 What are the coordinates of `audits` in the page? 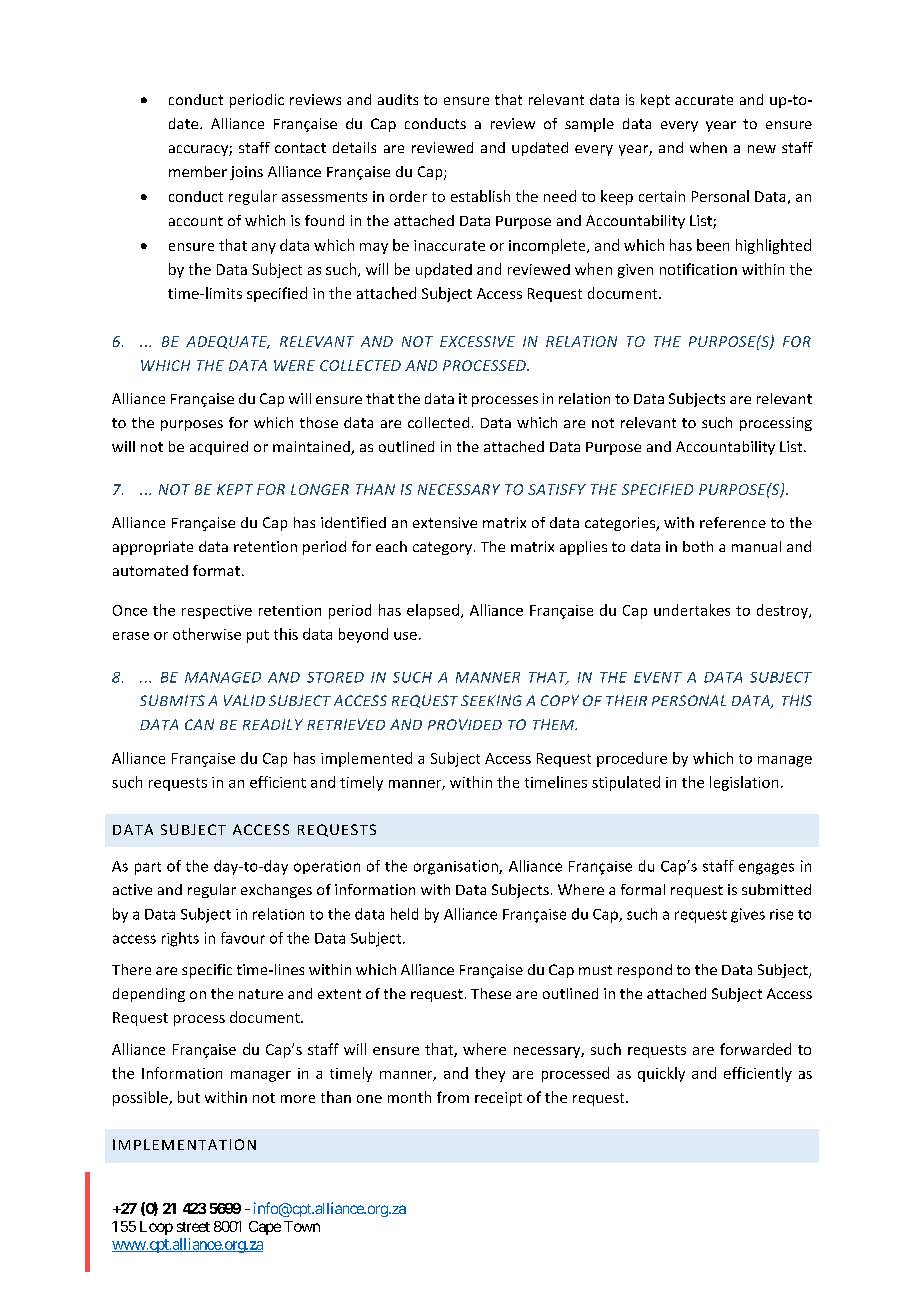 It's located at (398, 99).
